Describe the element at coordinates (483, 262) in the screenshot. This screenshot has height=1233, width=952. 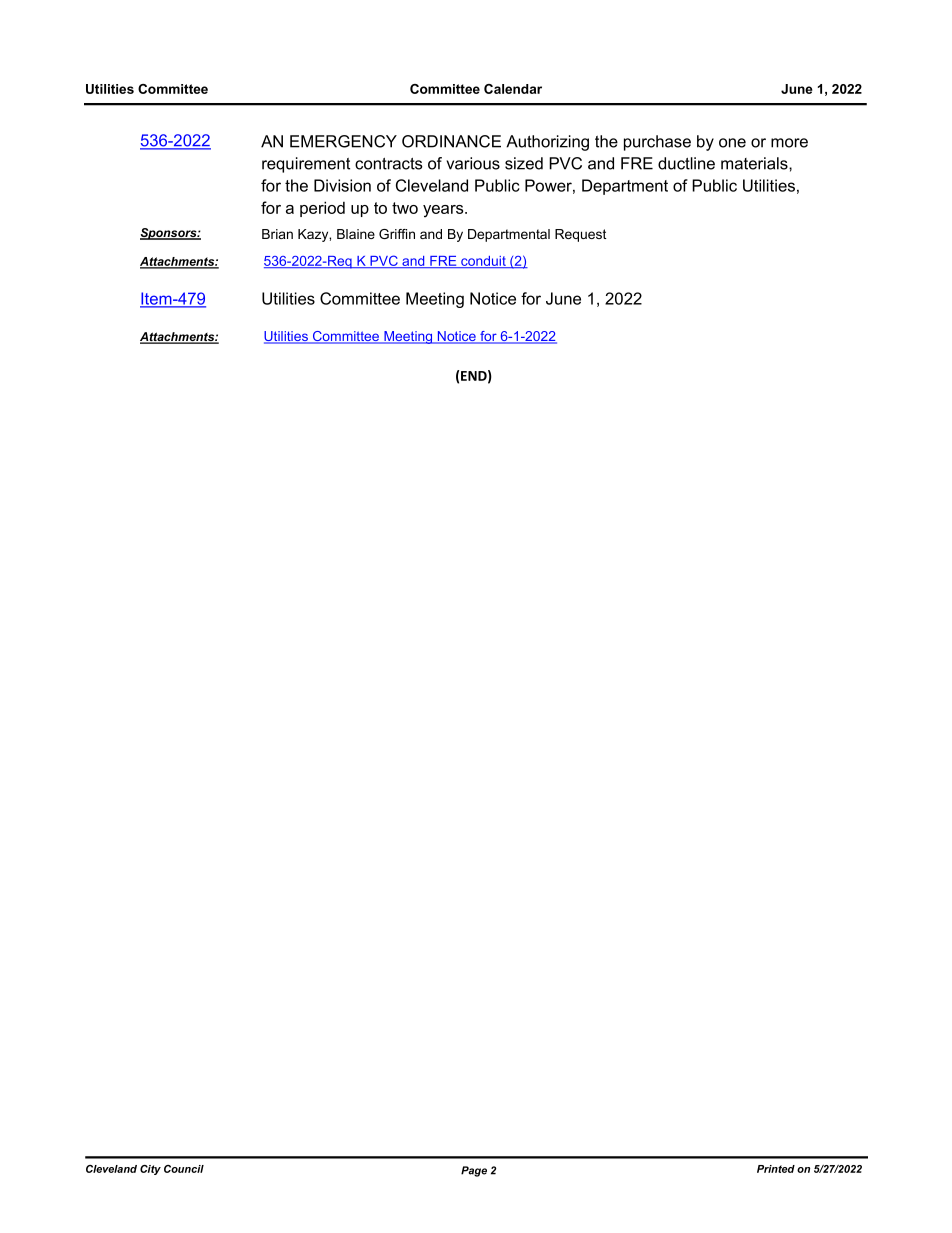
I see `conduit` at that location.
